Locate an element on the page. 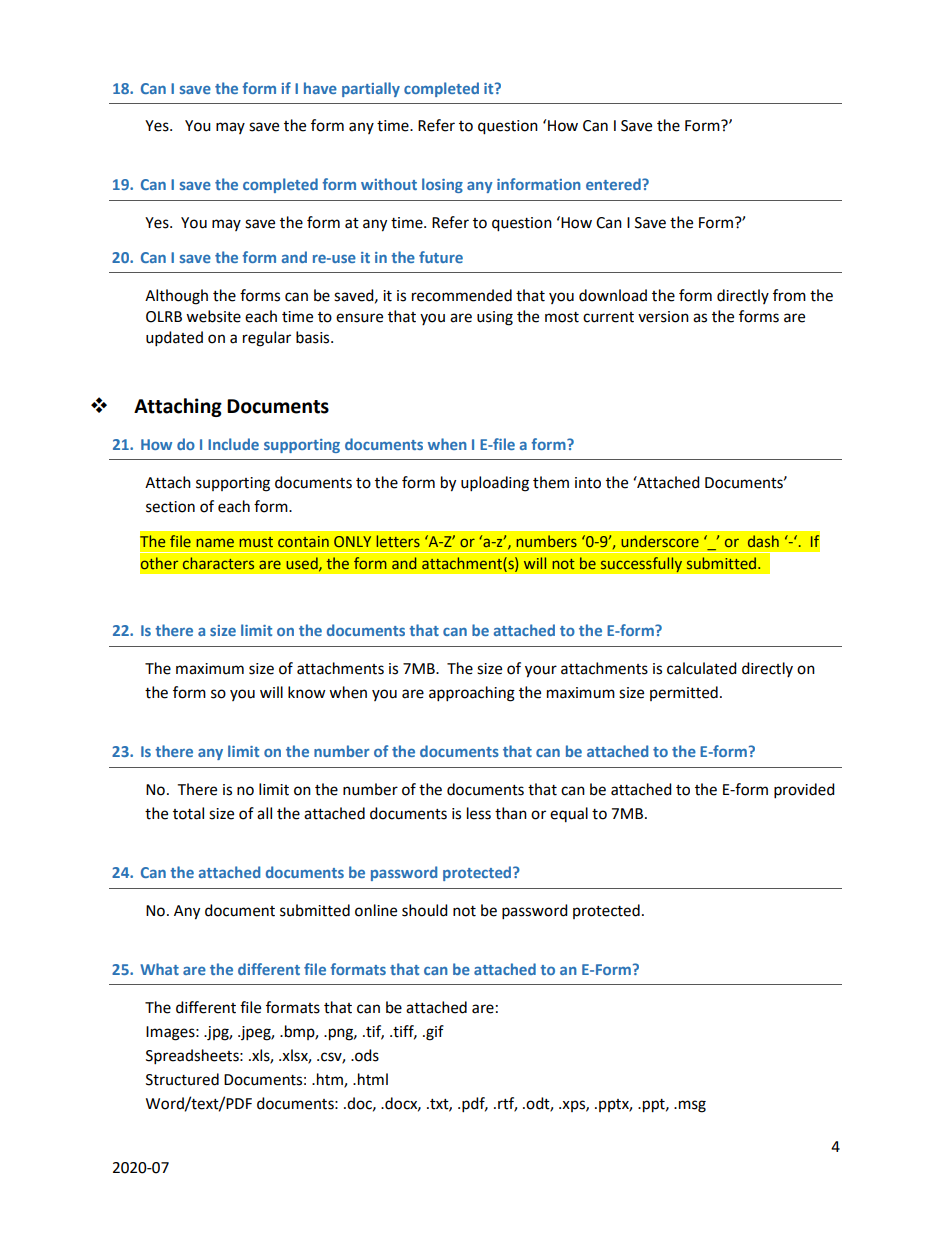 The width and height of the document is (952, 1233). entered is located at coordinates (614, 184).
